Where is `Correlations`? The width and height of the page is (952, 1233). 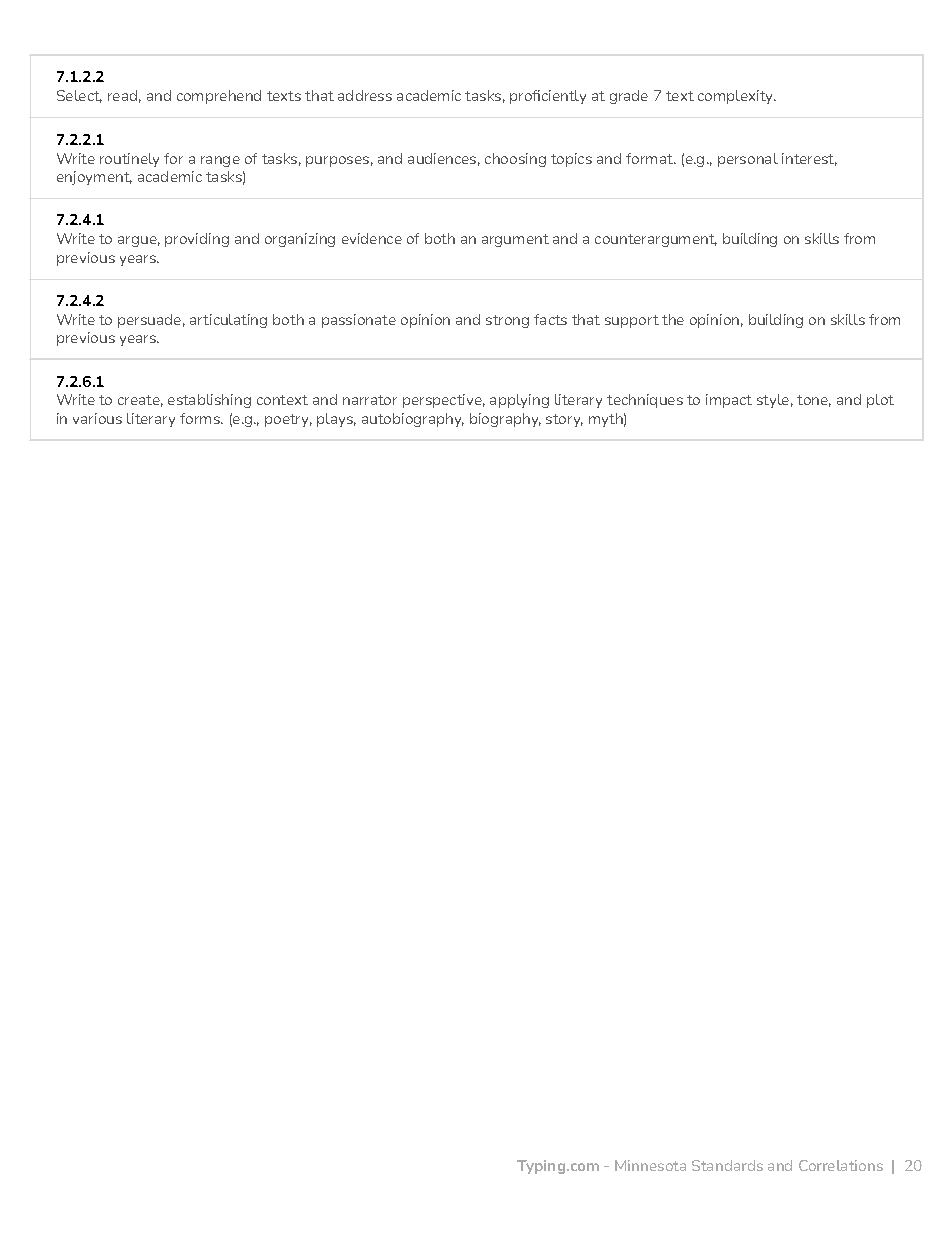 Correlations is located at coordinates (841, 1165).
